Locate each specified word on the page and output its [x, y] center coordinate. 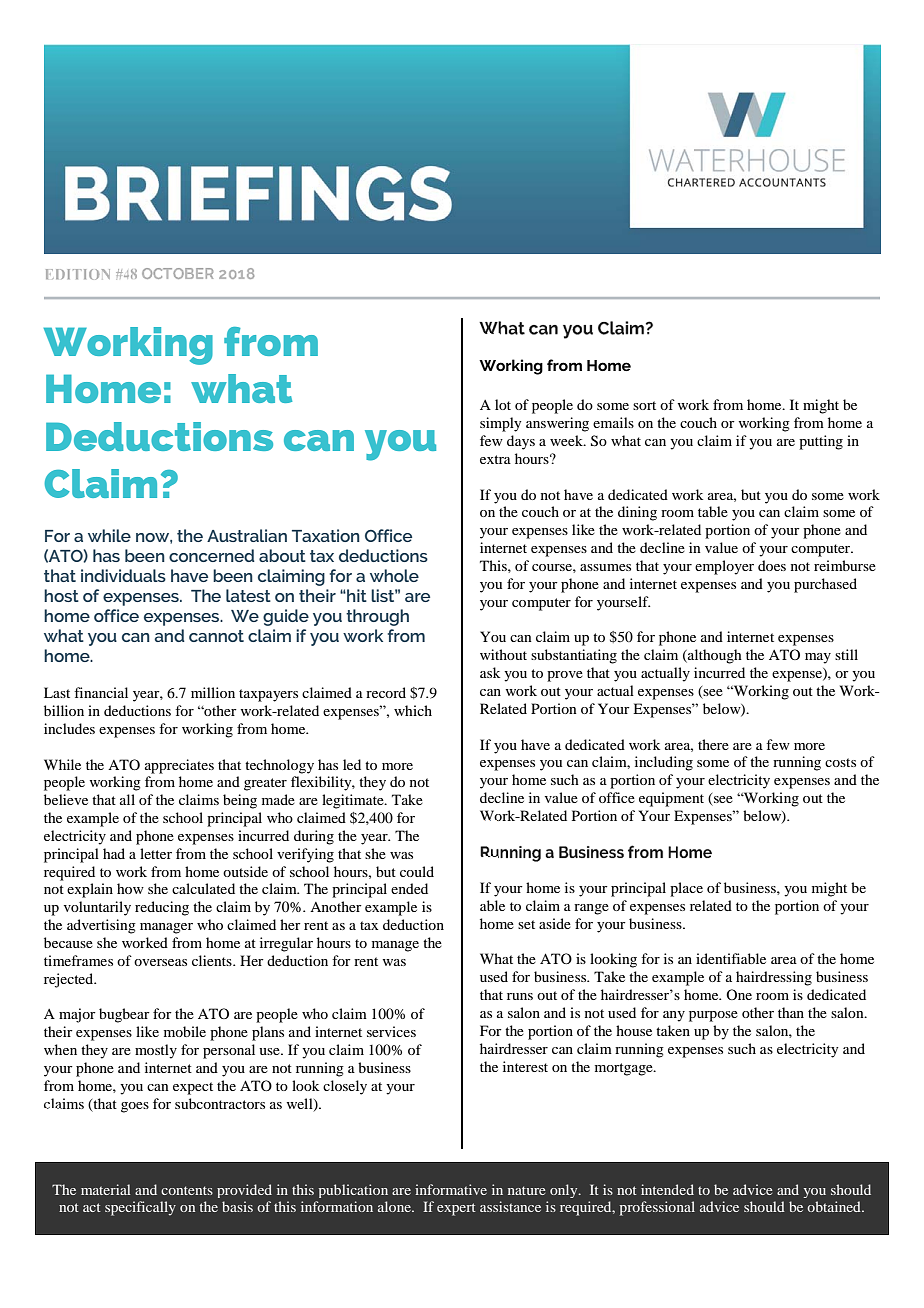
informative [451, 1189]
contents [187, 1190]
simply [500, 424]
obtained [835, 1206]
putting [821, 442]
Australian [247, 535]
